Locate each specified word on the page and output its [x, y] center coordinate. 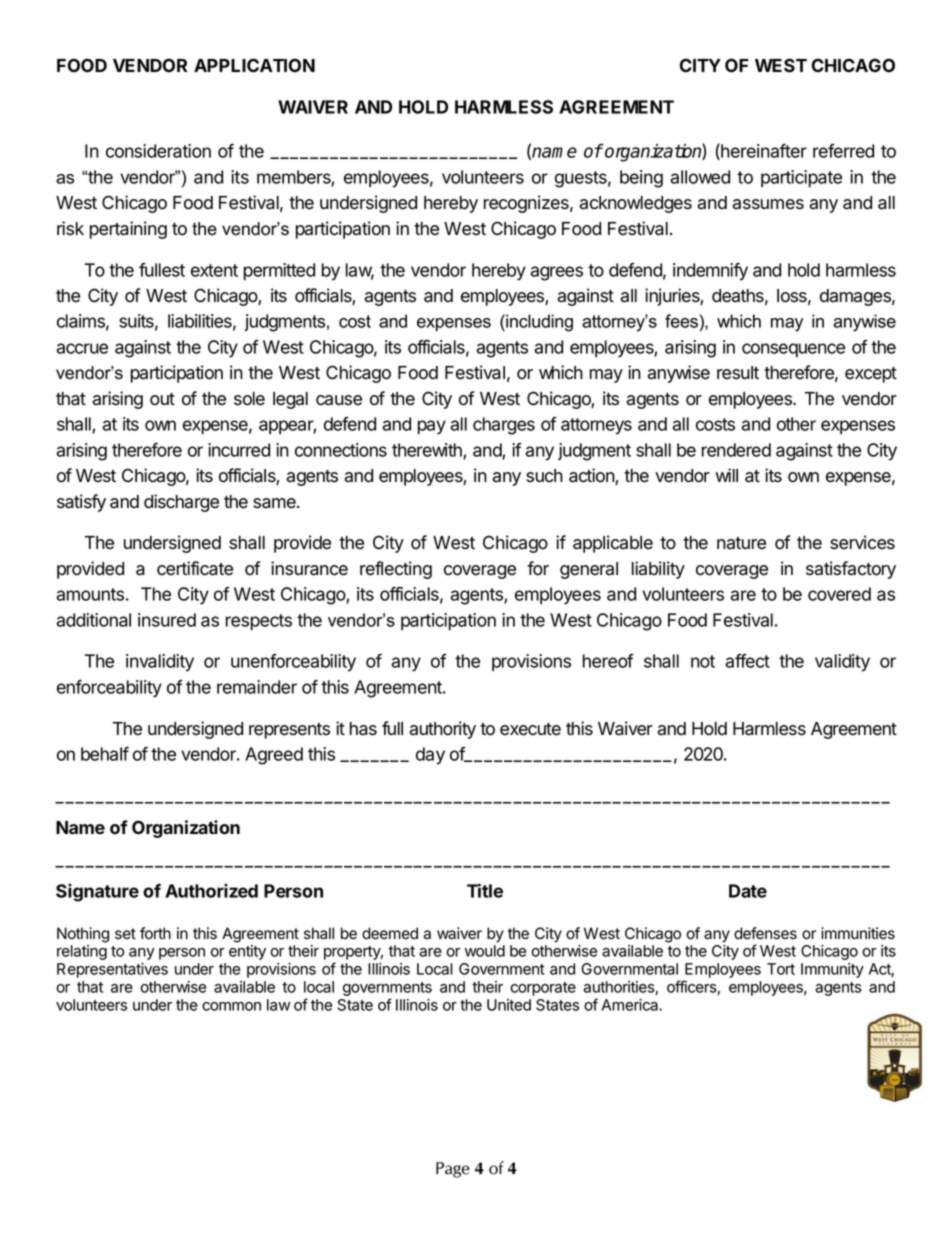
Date [748, 891]
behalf [105, 754]
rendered [736, 450]
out [162, 399]
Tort [781, 969]
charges [504, 426]
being [641, 179]
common [231, 1006]
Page [453, 1170]
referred [843, 151]
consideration [158, 151]
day [430, 756]
